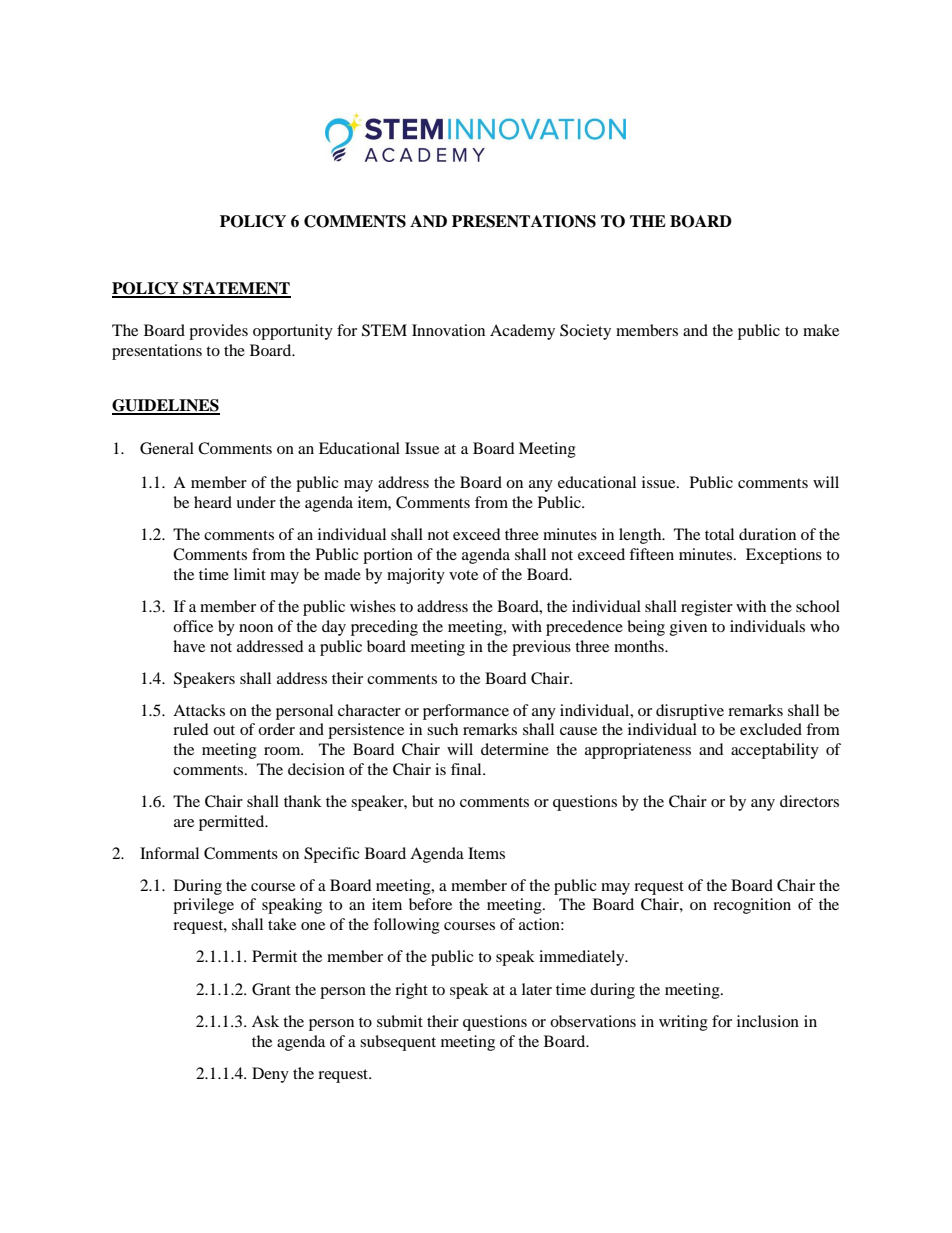  Describe the element at coordinates (809, 801) in the screenshot. I see `directors` at that location.
